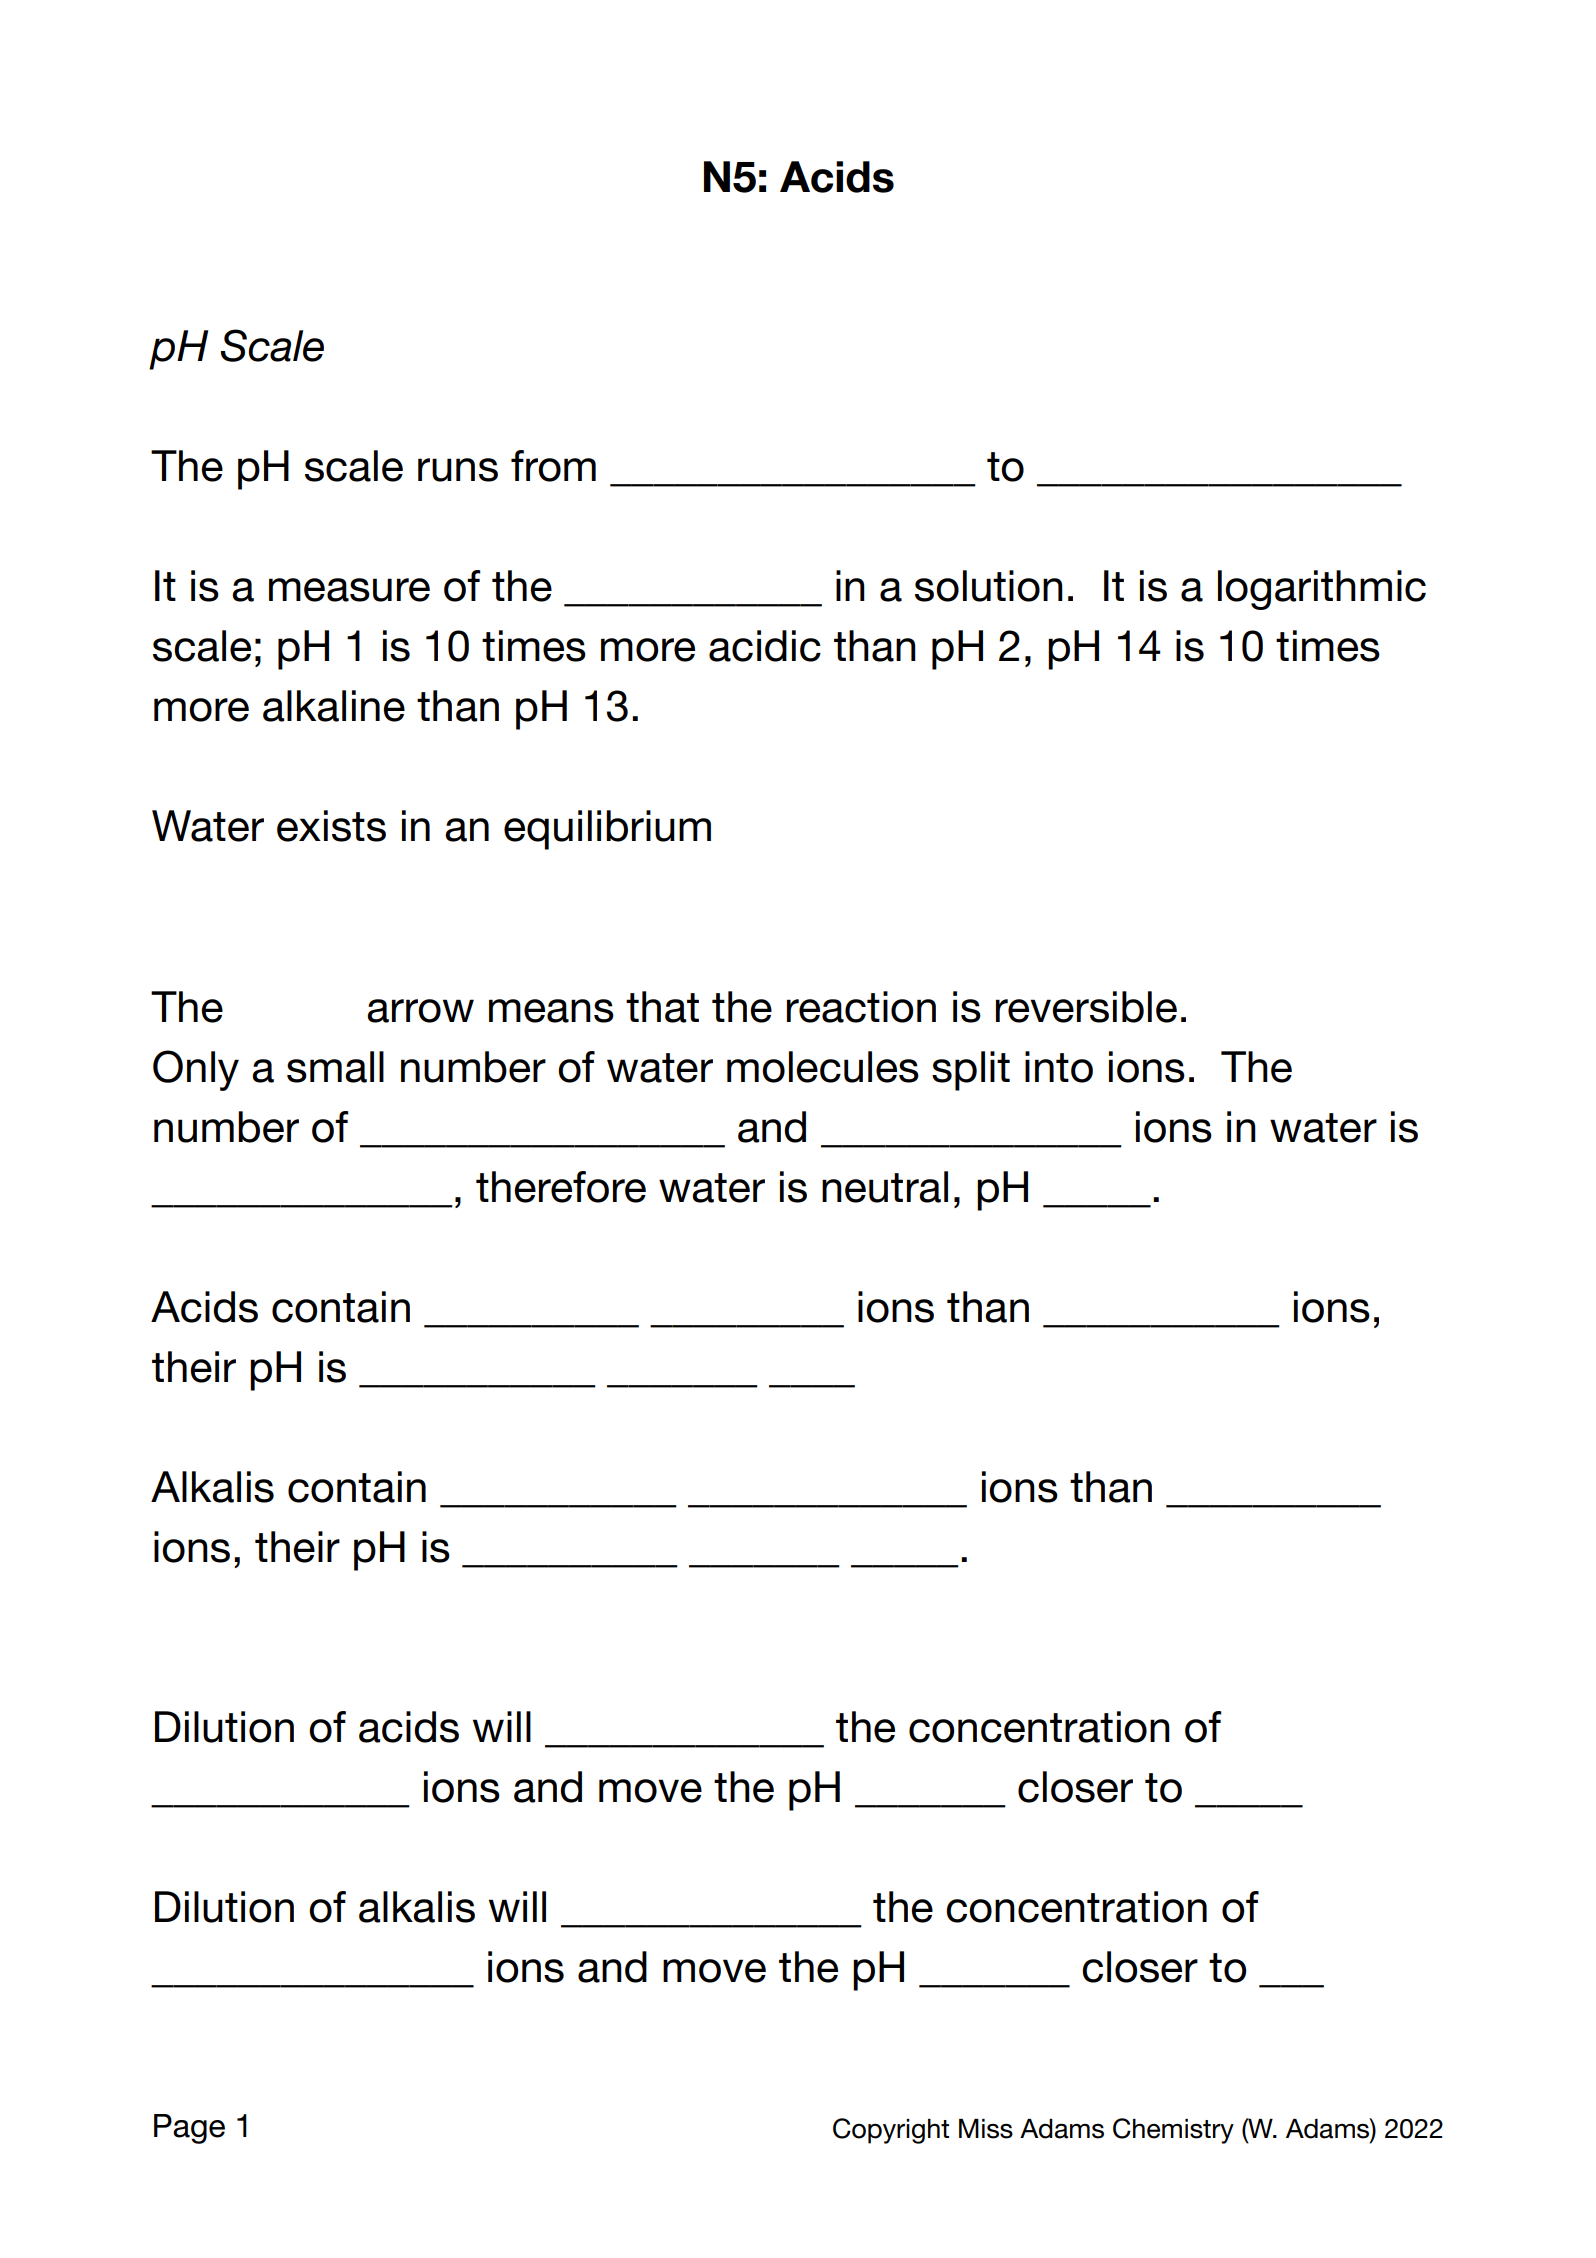 This screenshot has width=1596, height=2258. I want to click on into, so click(1059, 1067).
